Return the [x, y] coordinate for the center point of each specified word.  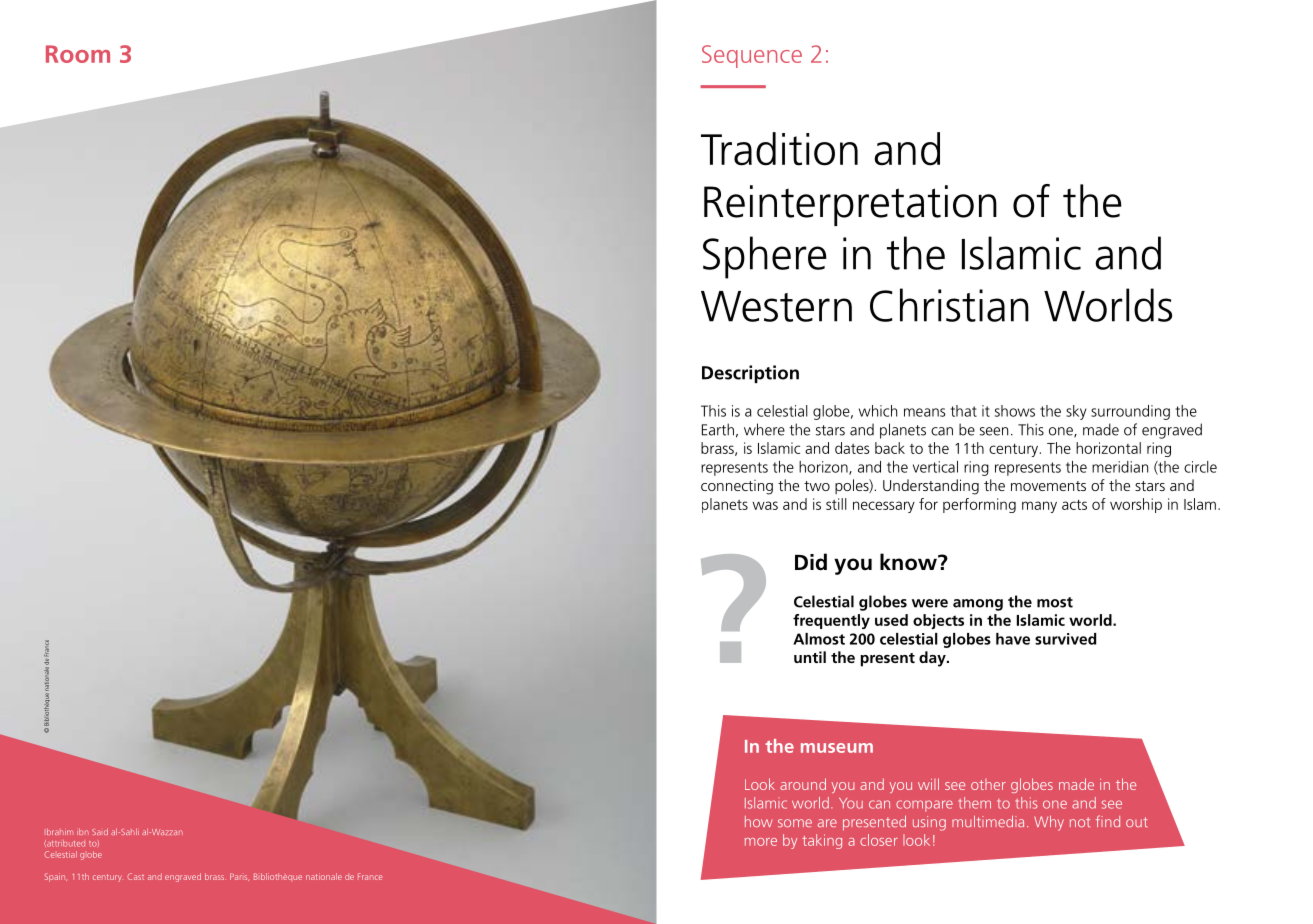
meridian [1120, 467]
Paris [239, 877]
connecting [737, 487]
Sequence [752, 56]
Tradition [779, 149]
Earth [718, 429]
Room [78, 54]
